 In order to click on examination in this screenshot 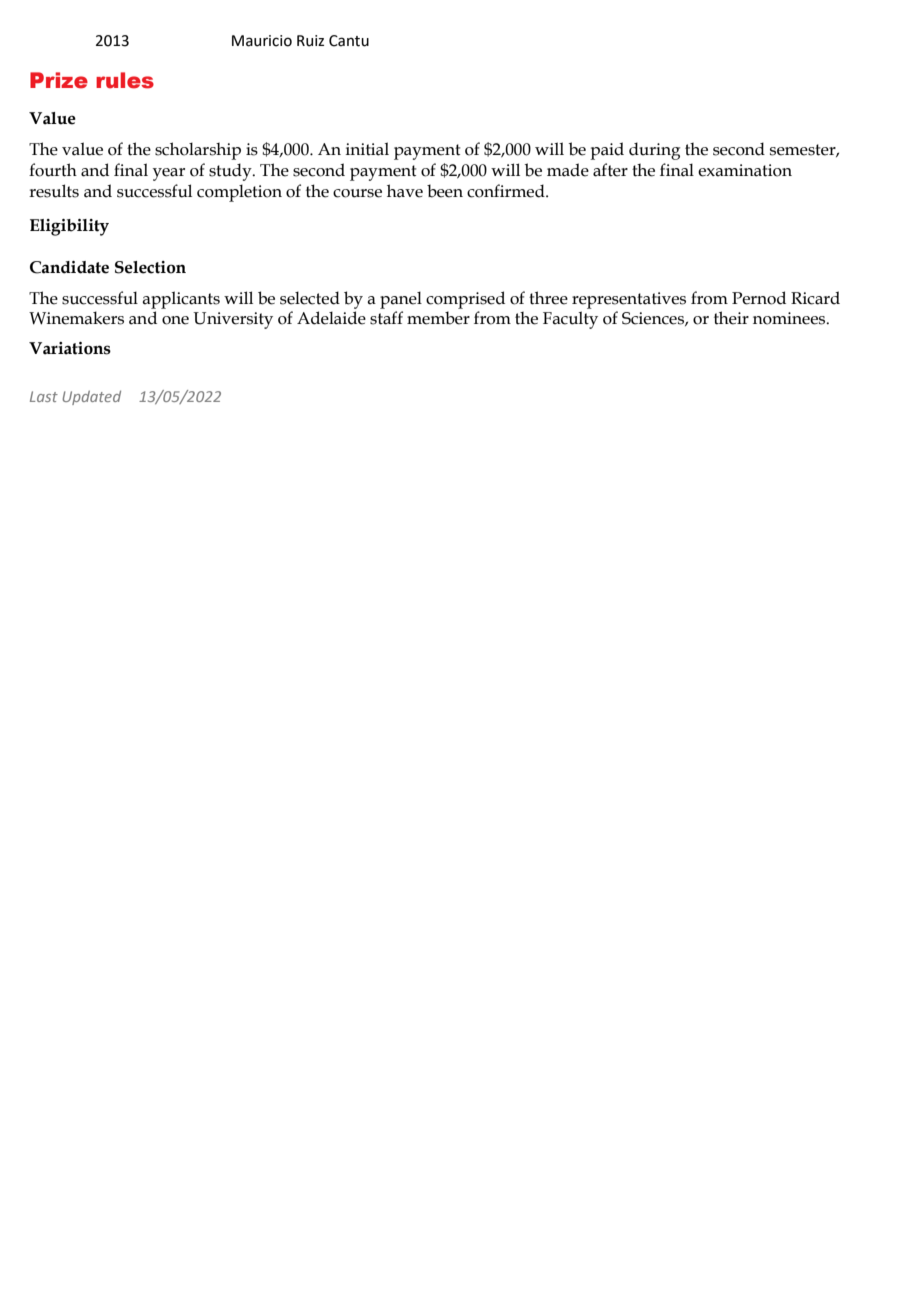, I will do `click(745, 170)`.
